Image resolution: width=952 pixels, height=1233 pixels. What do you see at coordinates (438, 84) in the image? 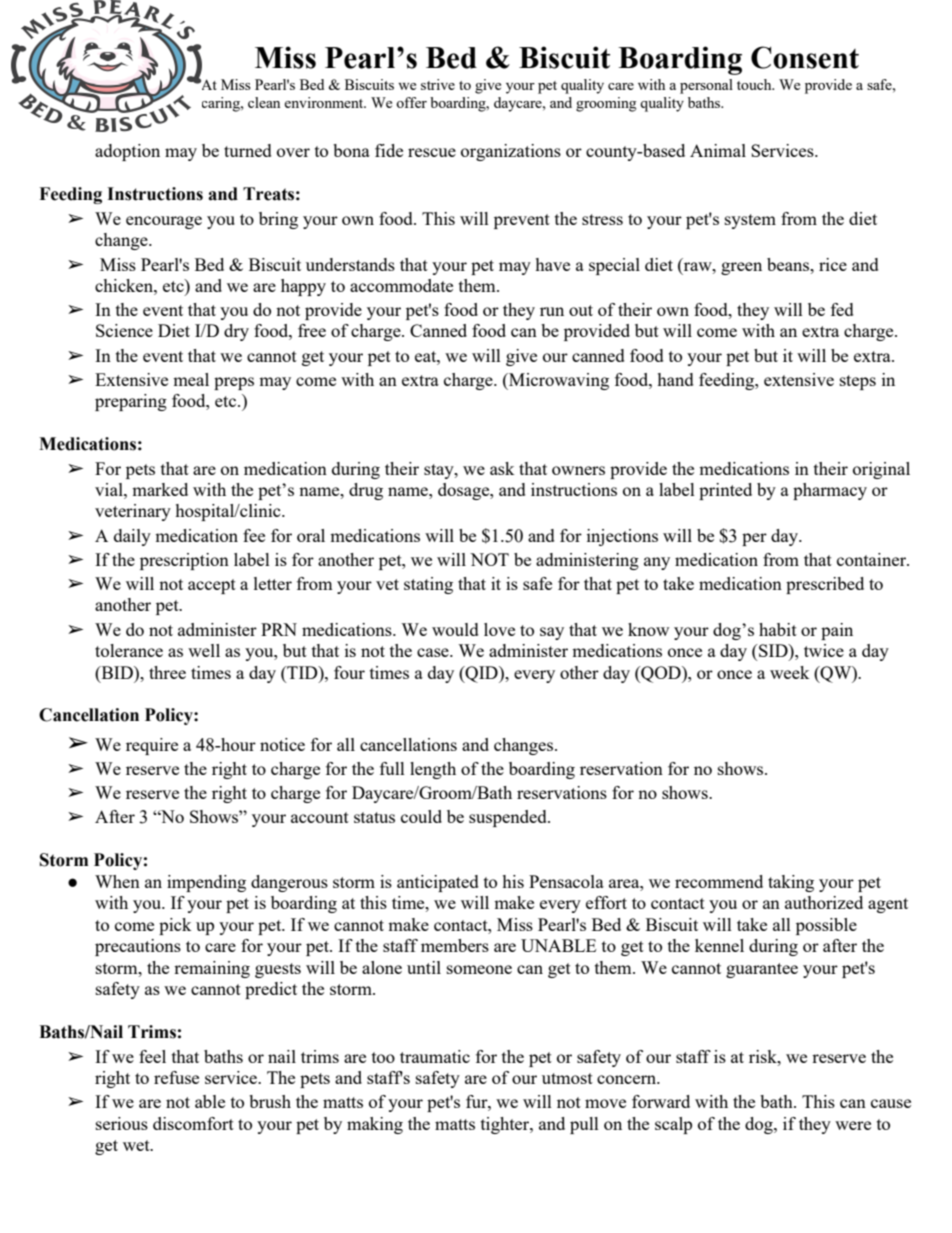
I see `strive` at bounding box center [438, 84].
